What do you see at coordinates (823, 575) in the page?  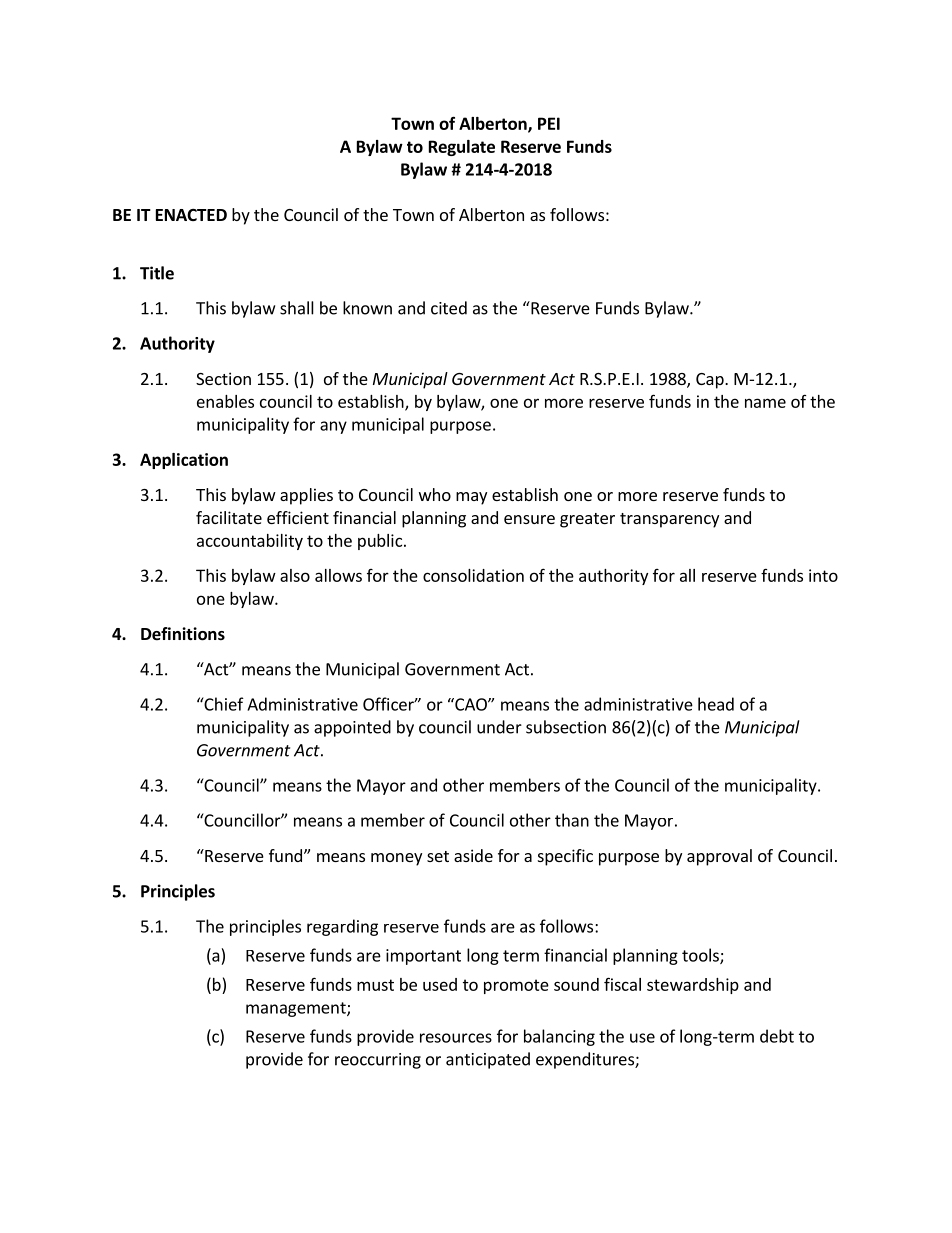 I see `into` at bounding box center [823, 575].
